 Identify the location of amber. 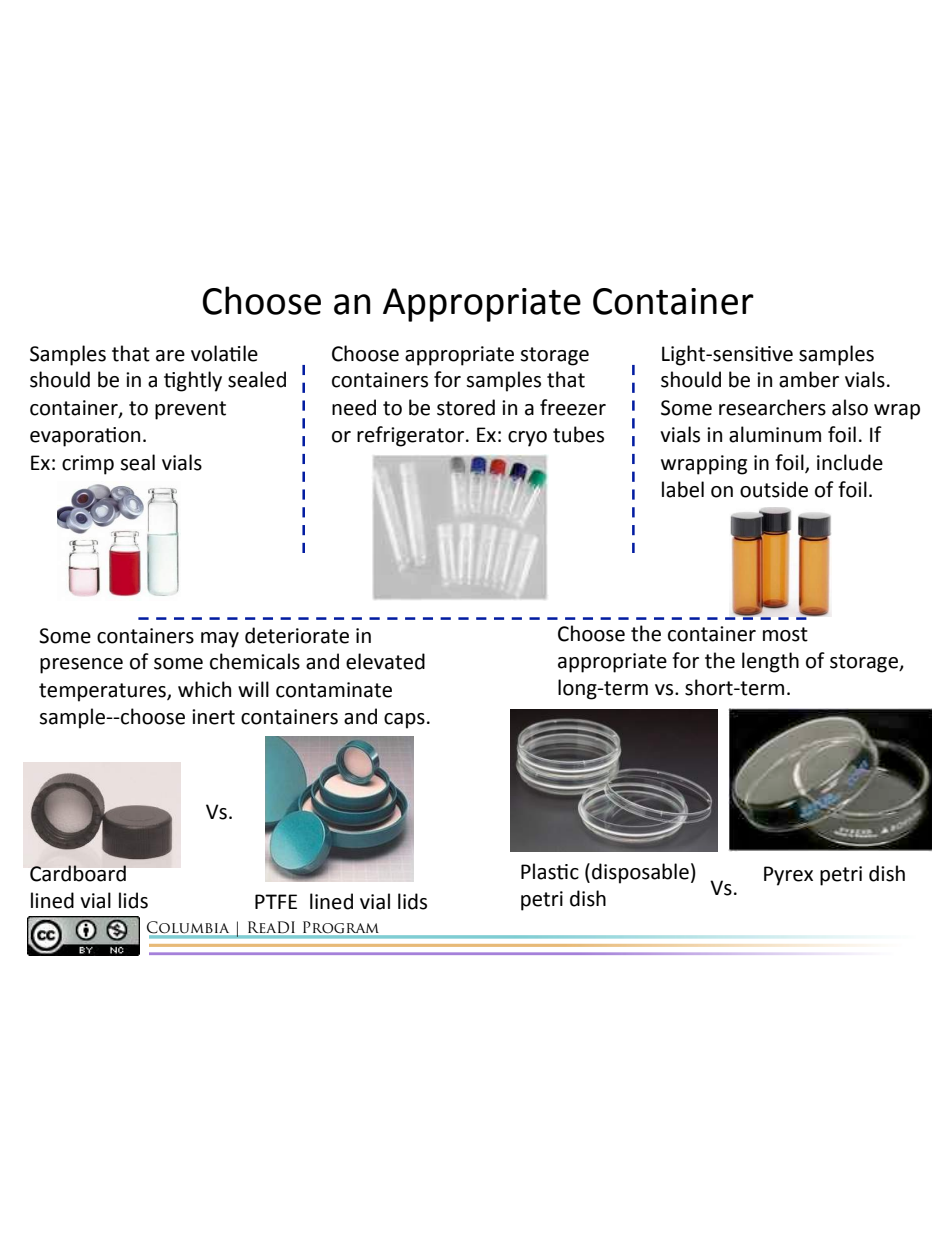
(809, 379).
